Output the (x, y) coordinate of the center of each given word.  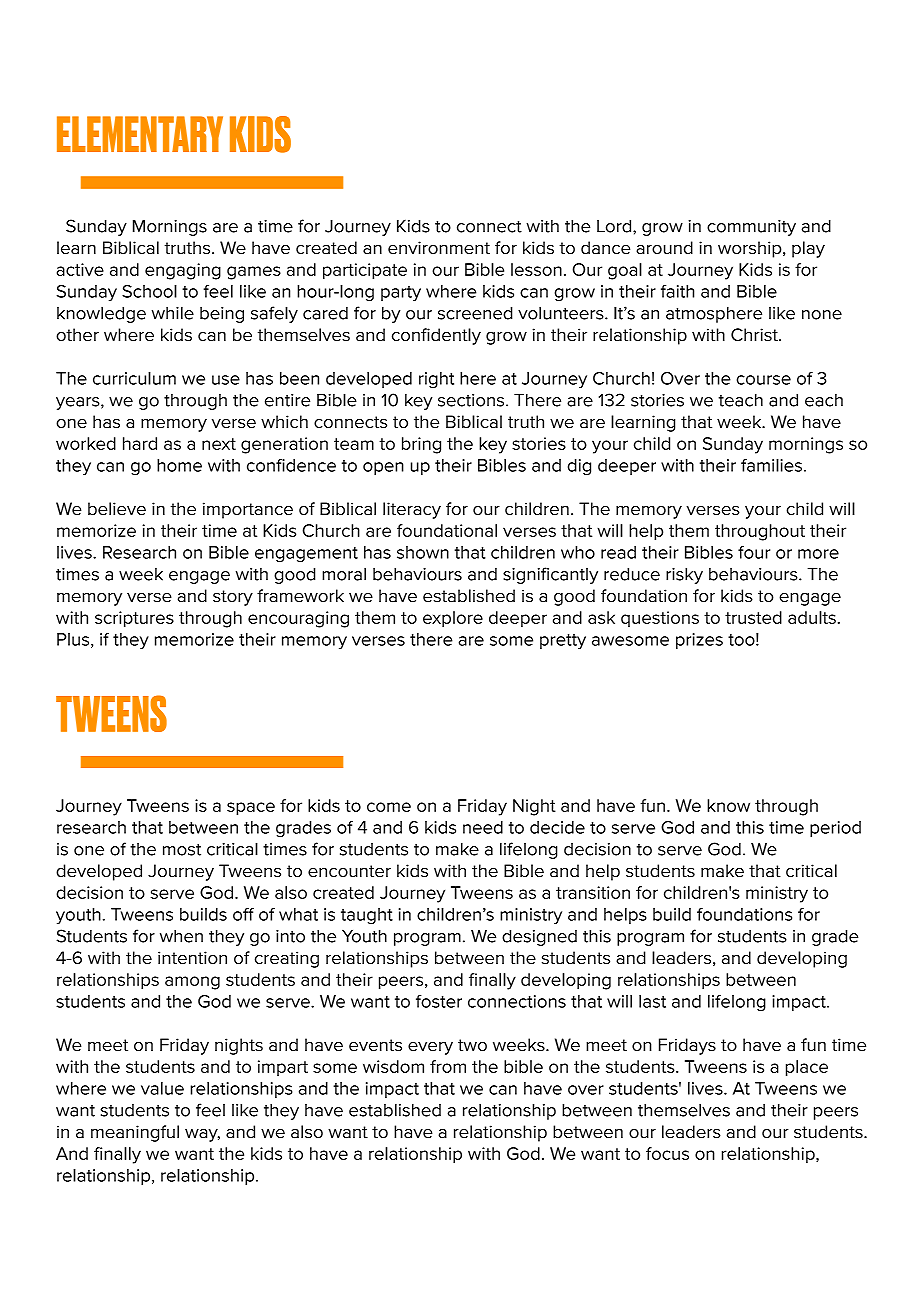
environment (439, 248)
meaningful (135, 1133)
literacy (412, 510)
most (182, 849)
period (835, 829)
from (448, 1066)
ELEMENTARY (140, 134)
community (751, 228)
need (483, 827)
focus (667, 1153)
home (179, 465)
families (771, 465)
